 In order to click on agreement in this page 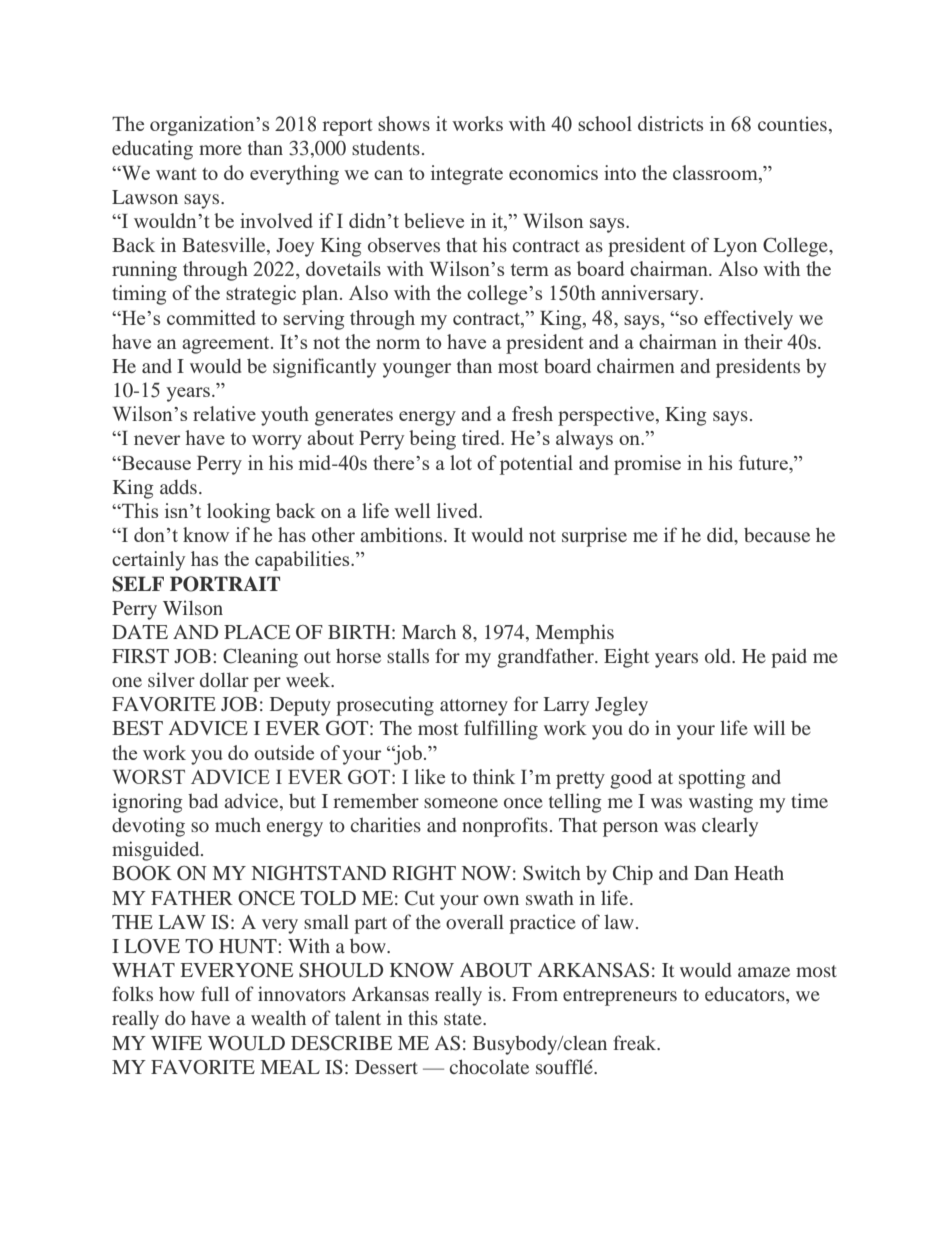, I will do `click(227, 345)`.
